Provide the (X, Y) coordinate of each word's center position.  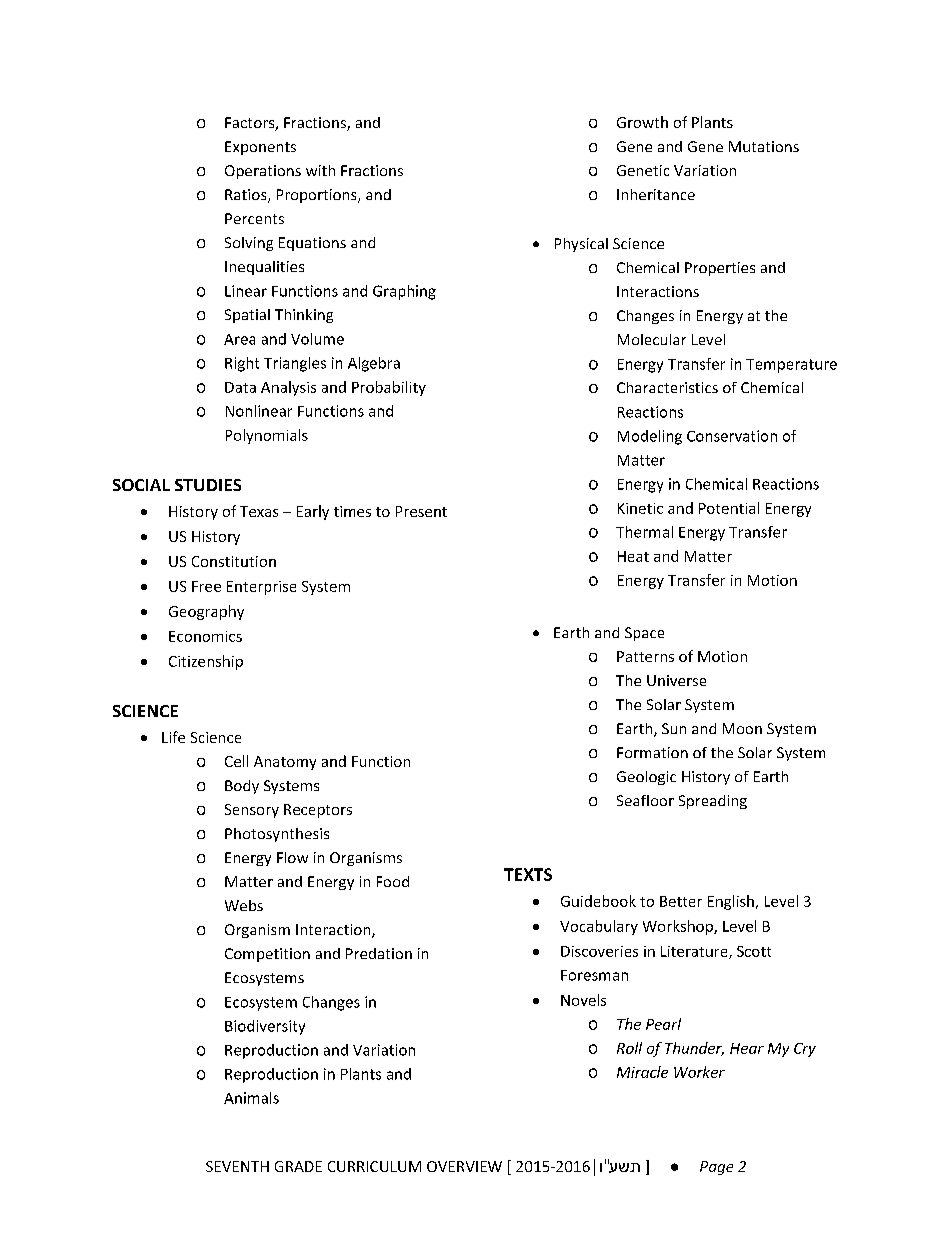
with (320, 170)
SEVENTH (237, 1166)
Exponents (260, 148)
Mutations (764, 146)
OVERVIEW (464, 1166)
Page (716, 1168)
